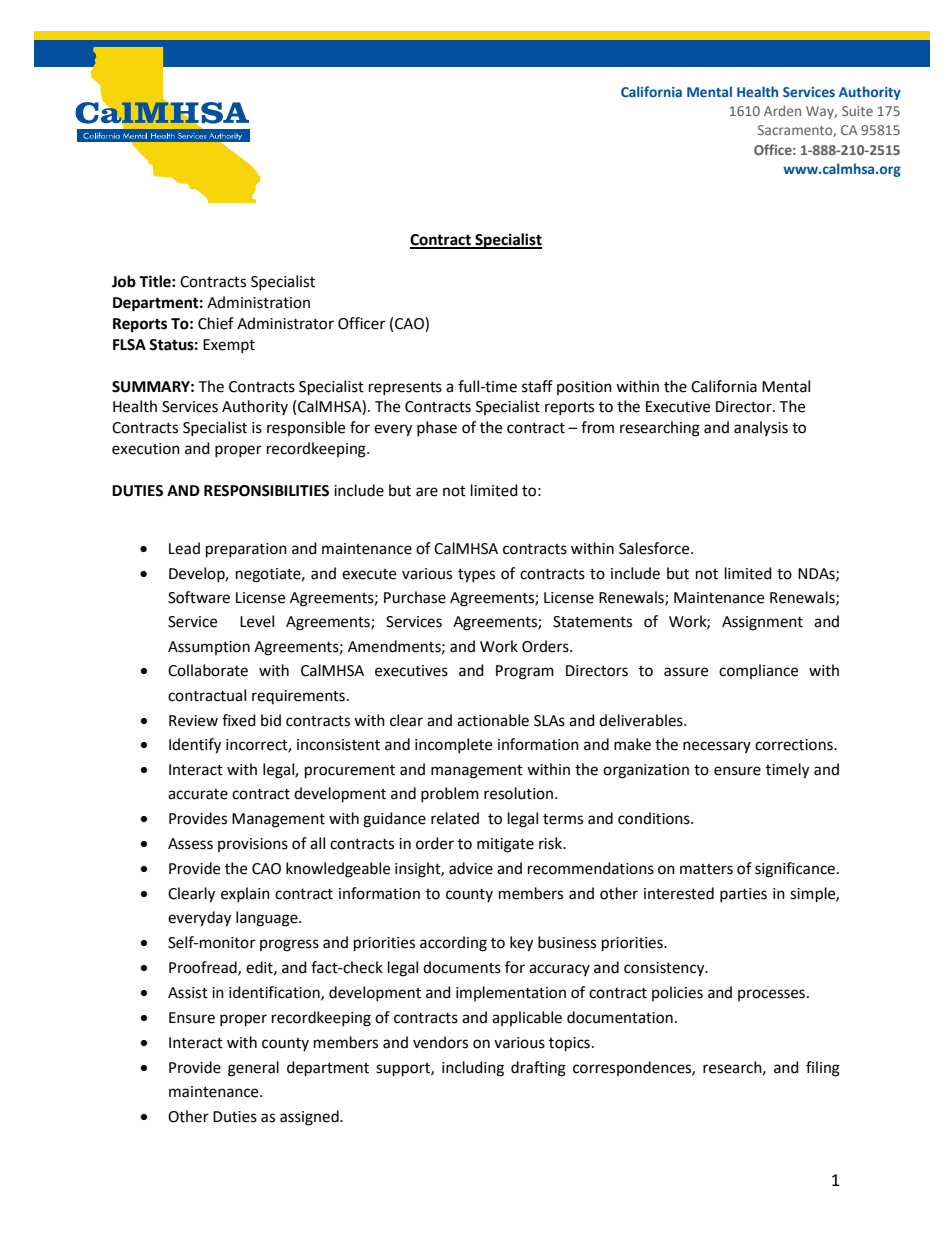 The height and width of the screenshot is (1233, 952). Describe the element at coordinates (473, 1069) in the screenshot. I see `including` at that location.
